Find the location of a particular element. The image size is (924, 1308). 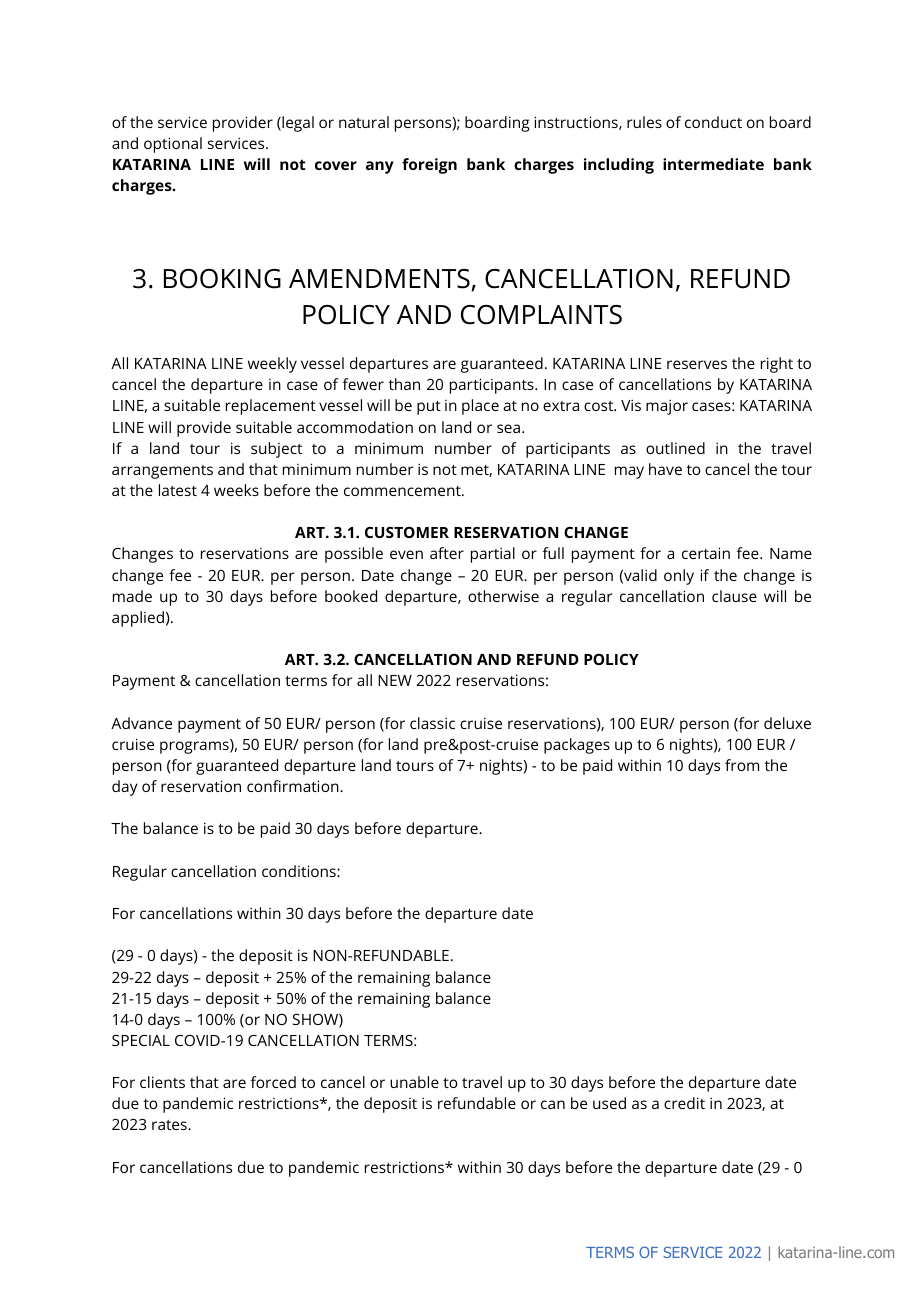

intermediate is located at coordinates (713, 164).
